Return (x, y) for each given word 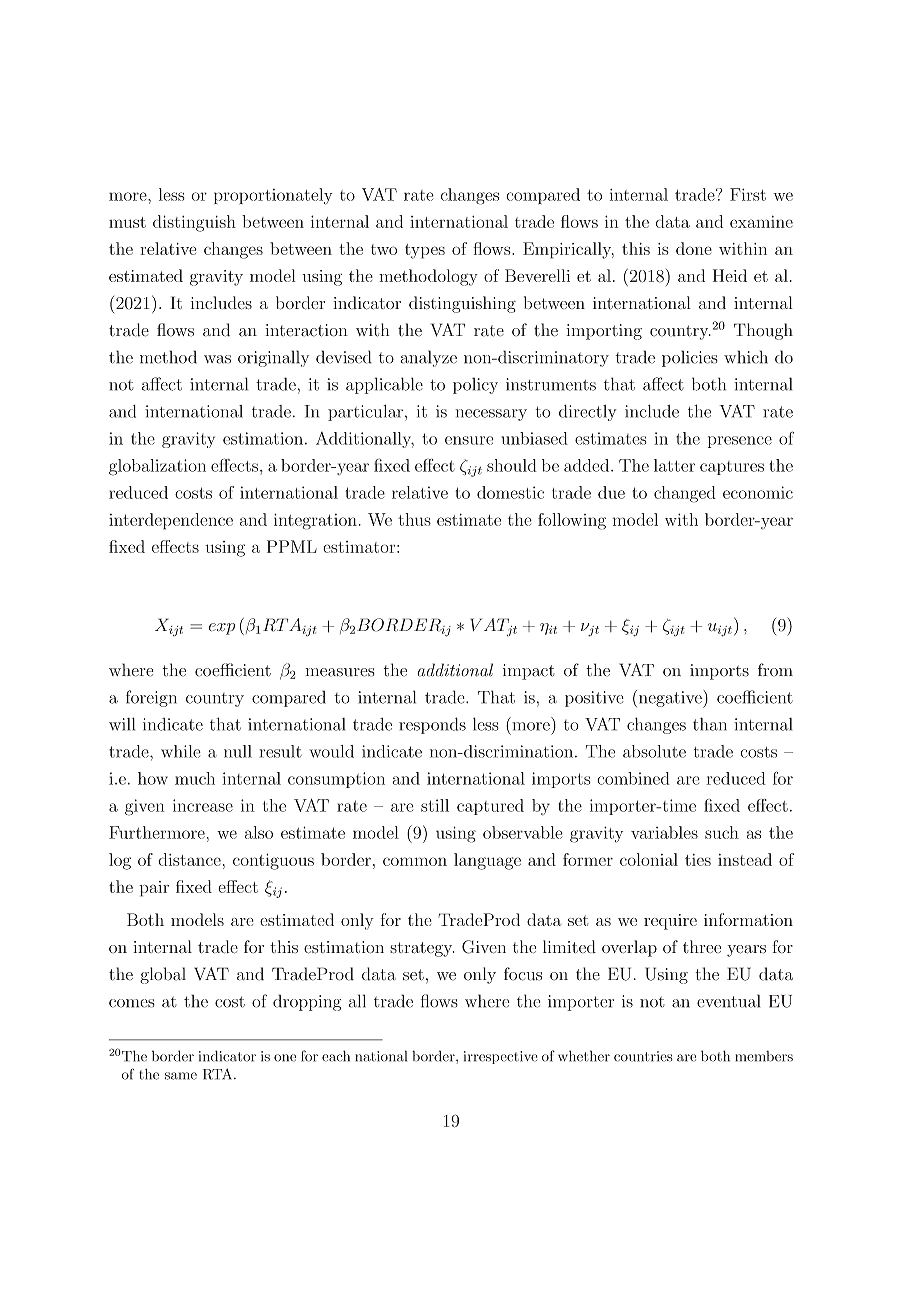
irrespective (500, 1057)
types (425, 251)
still (435, 805)
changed (685, 494)
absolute (654, 751)
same (181, 1076)
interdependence (171, 521)
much (195, 778)
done (694, 248)
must (127, 222)
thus (414, 519)
